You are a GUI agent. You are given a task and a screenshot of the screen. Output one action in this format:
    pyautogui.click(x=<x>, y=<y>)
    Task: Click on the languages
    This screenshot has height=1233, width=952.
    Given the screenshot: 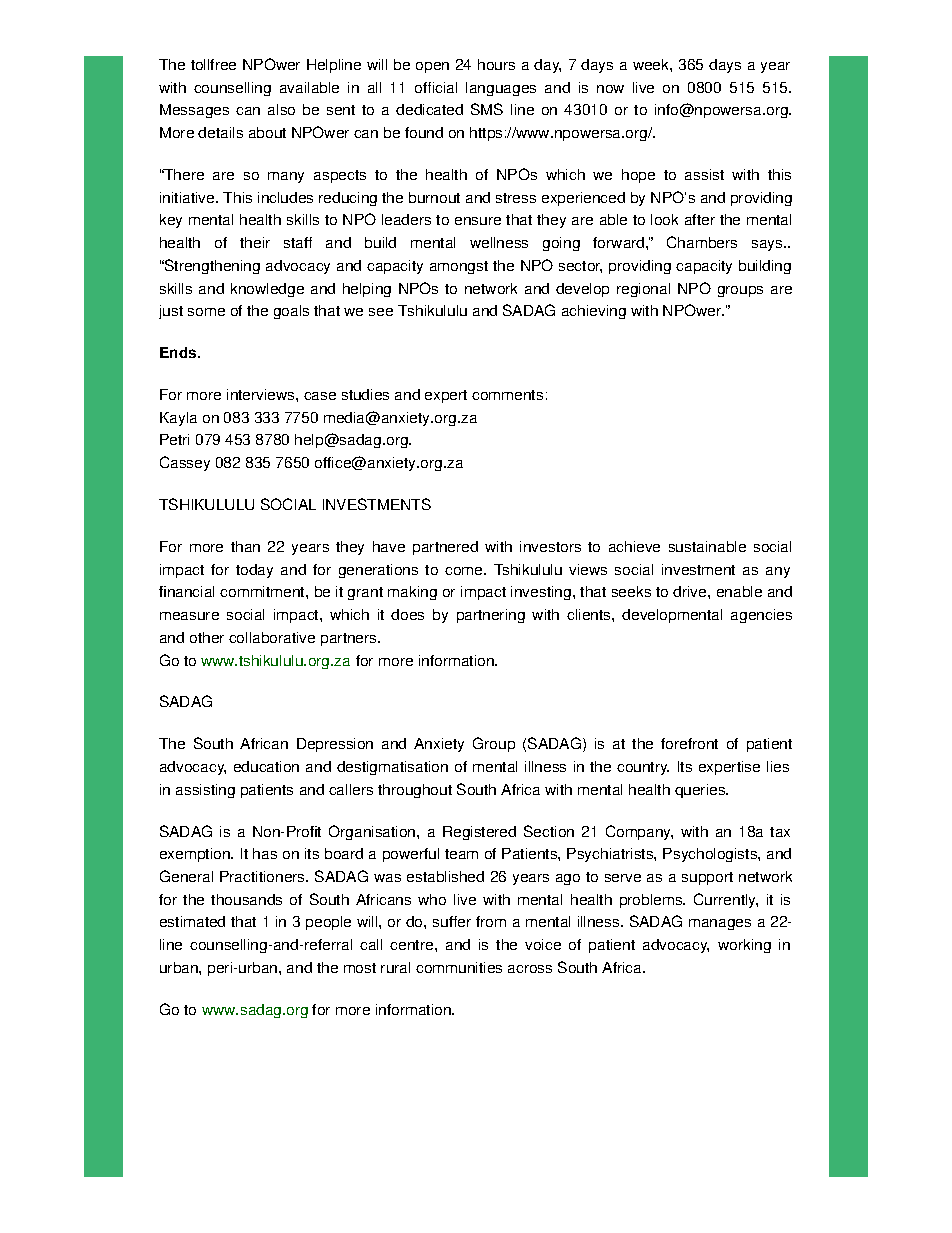 What is the action you would take?
    pyautogui.click(x=501, y=89)
